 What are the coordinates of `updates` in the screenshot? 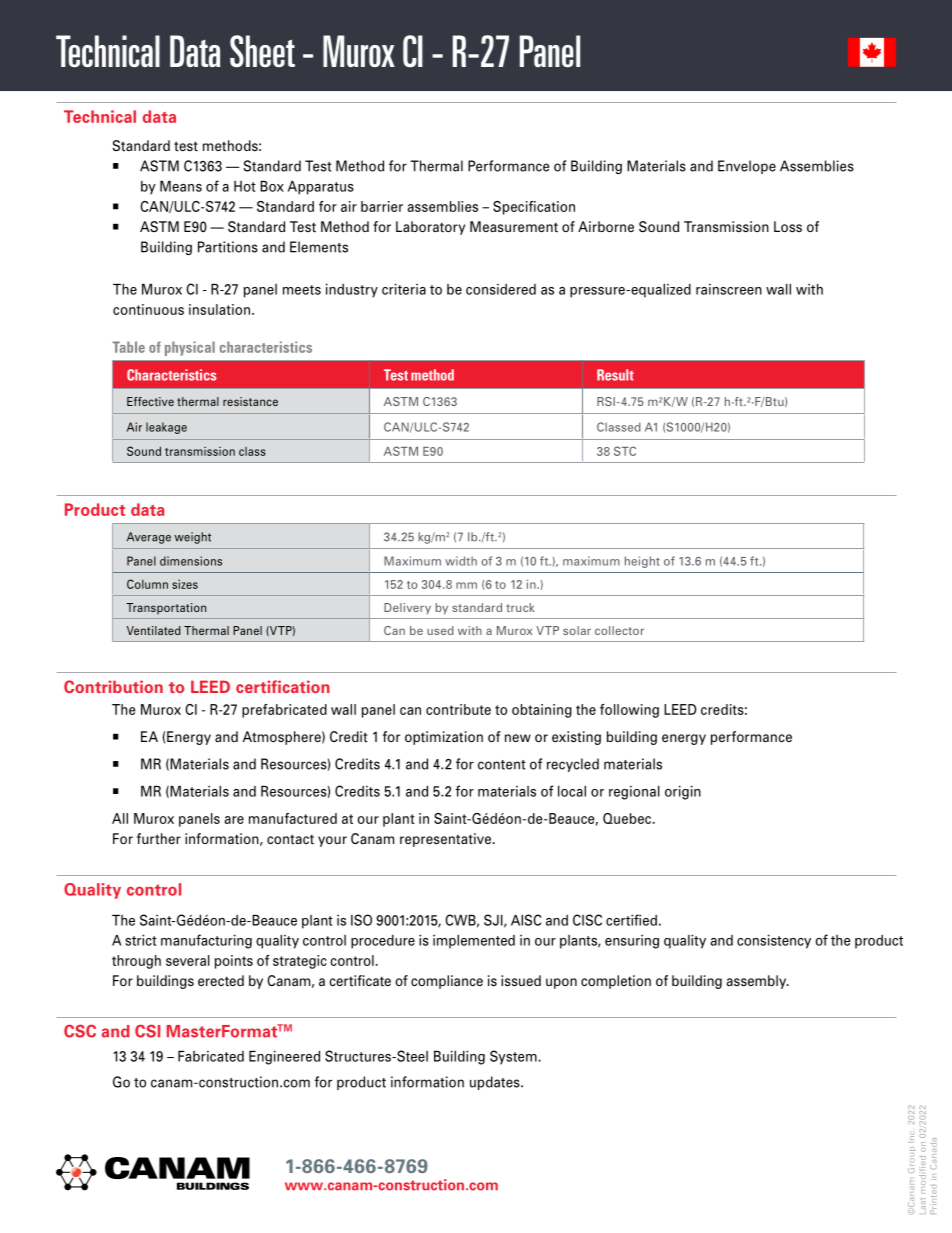 It's located at (496, 1083).
